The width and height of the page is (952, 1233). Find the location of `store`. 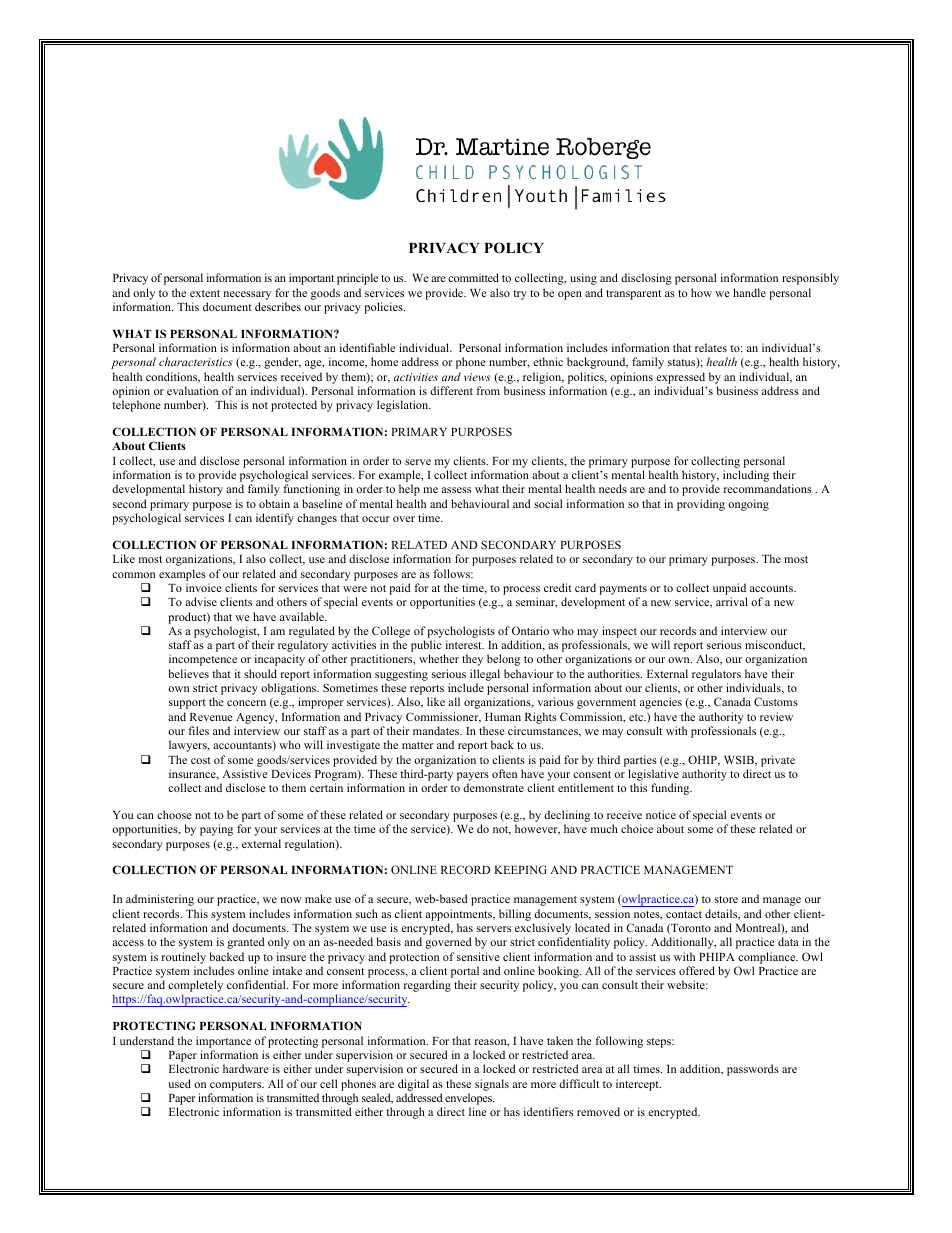

store is located at coordinates (726, 899).
